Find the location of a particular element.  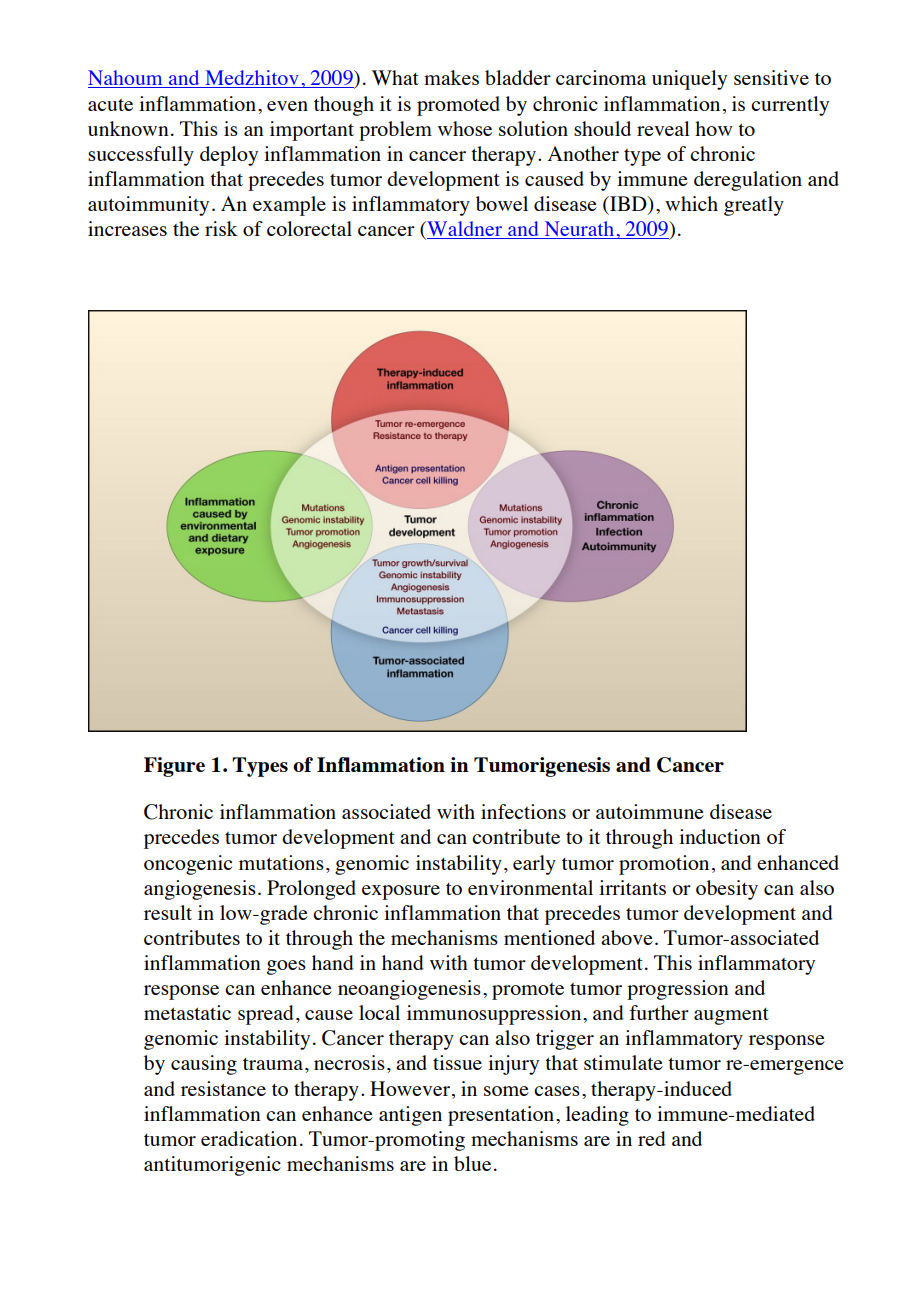

oncogenic is located at coordinates (188, 865).
